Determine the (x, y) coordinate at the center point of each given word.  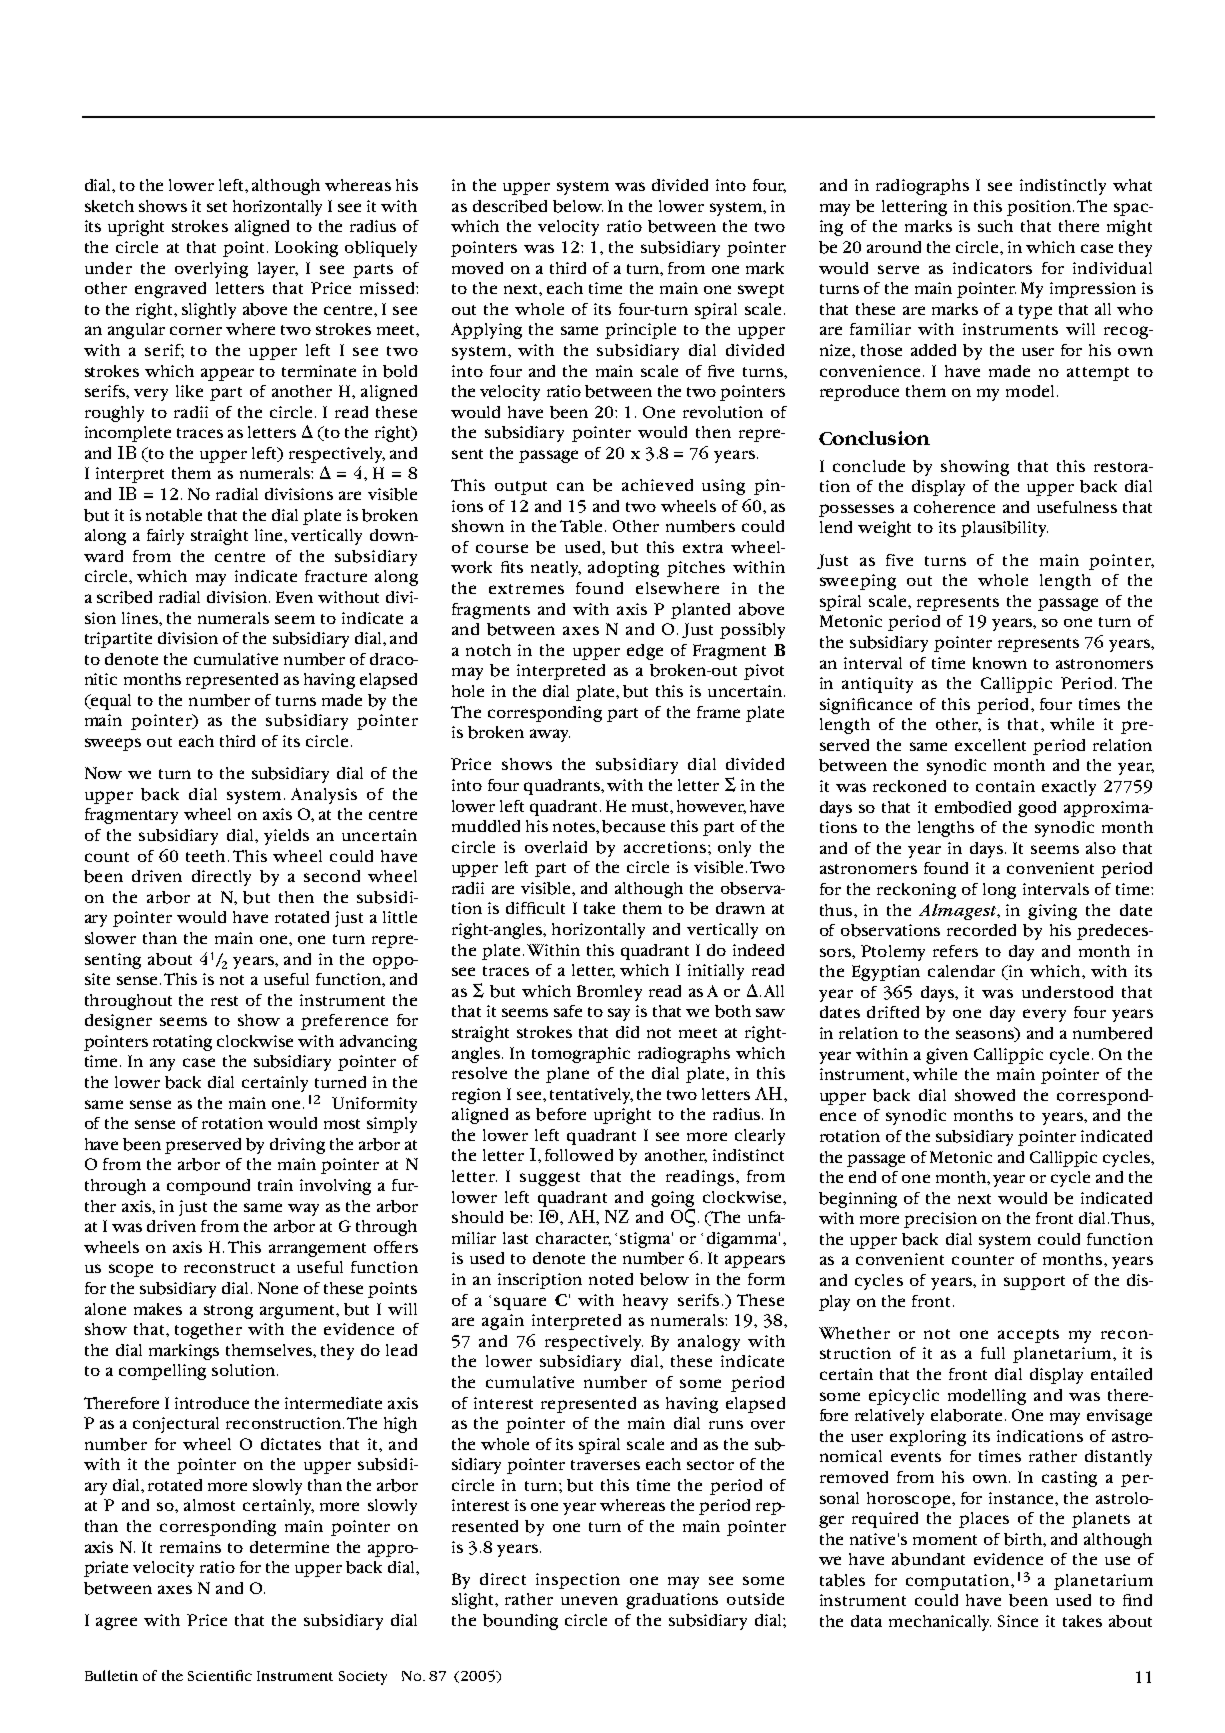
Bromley (609, 993)
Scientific (220, 1675)
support (1034, 1283)
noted (611, 1279)
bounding (520, 1622)
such (995, 226)
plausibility (1004, 529)
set (217, 207)
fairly (165, 537)
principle (640, 331)
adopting (623, 569)
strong (228, 1312)
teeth (207, 856)
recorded (981, 930)
